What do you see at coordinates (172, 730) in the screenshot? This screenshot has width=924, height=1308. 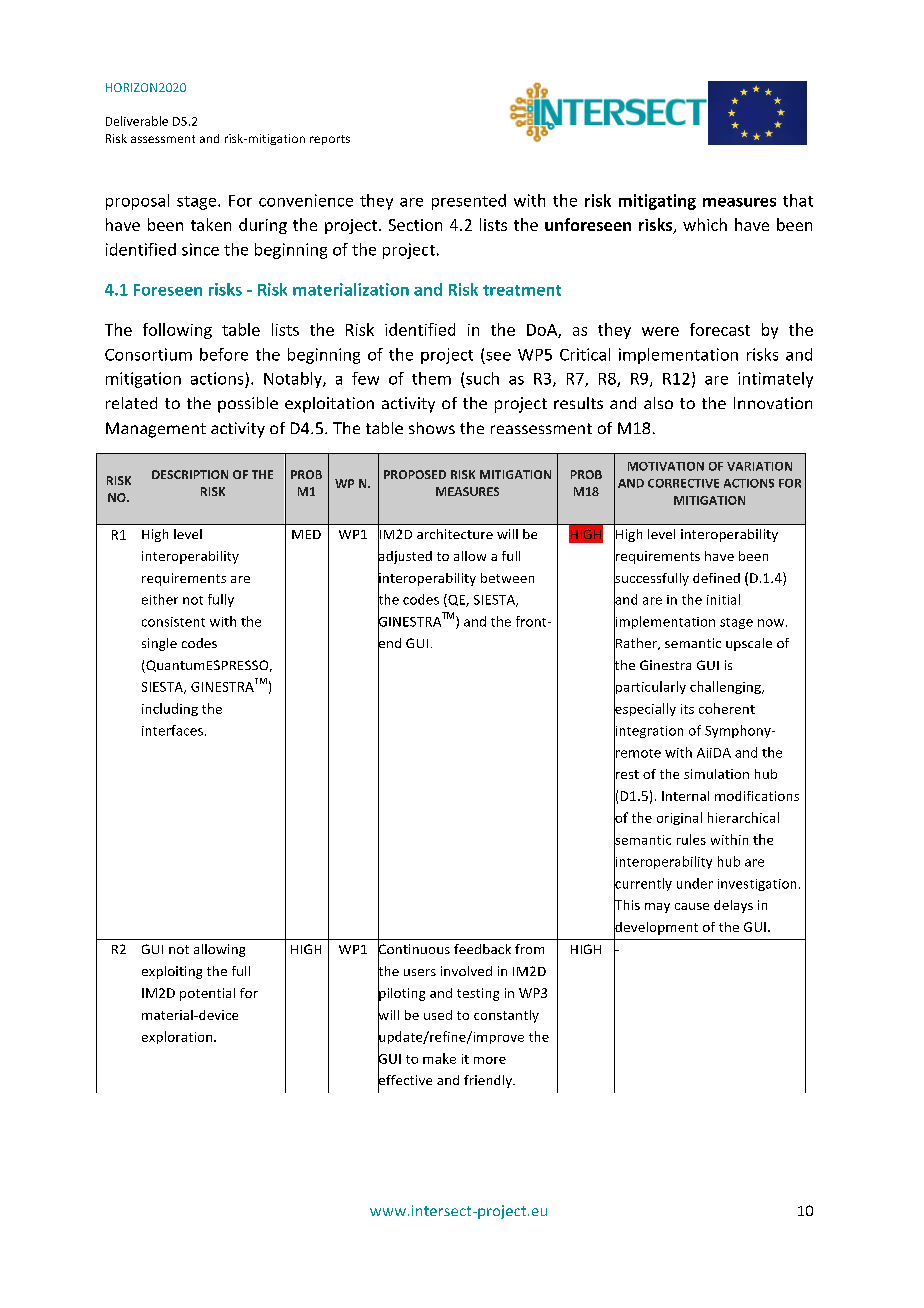 I see `interfaces` at bounding box center [172, 730].
